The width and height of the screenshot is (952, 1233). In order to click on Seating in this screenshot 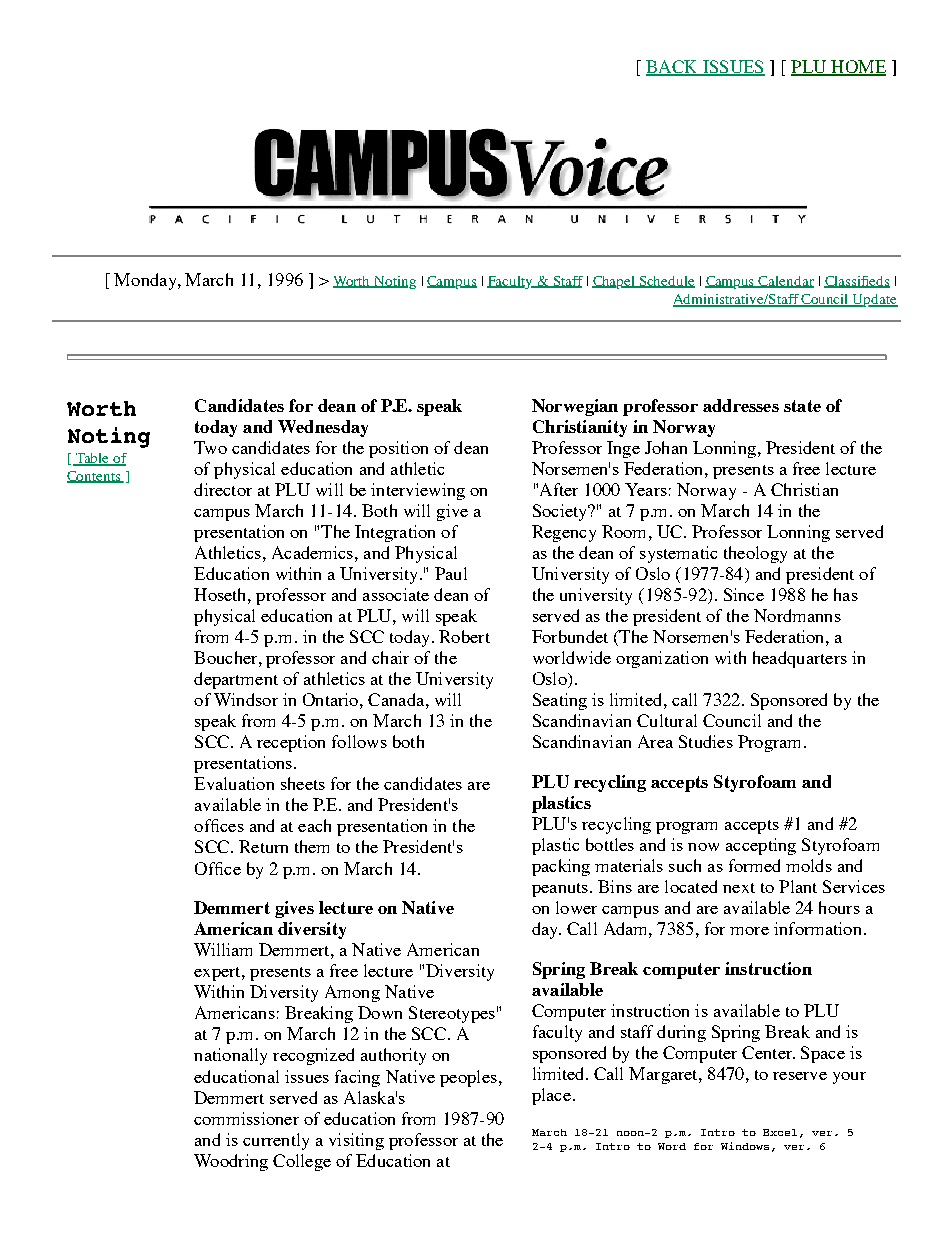, I will do `click(560, 701)`.
